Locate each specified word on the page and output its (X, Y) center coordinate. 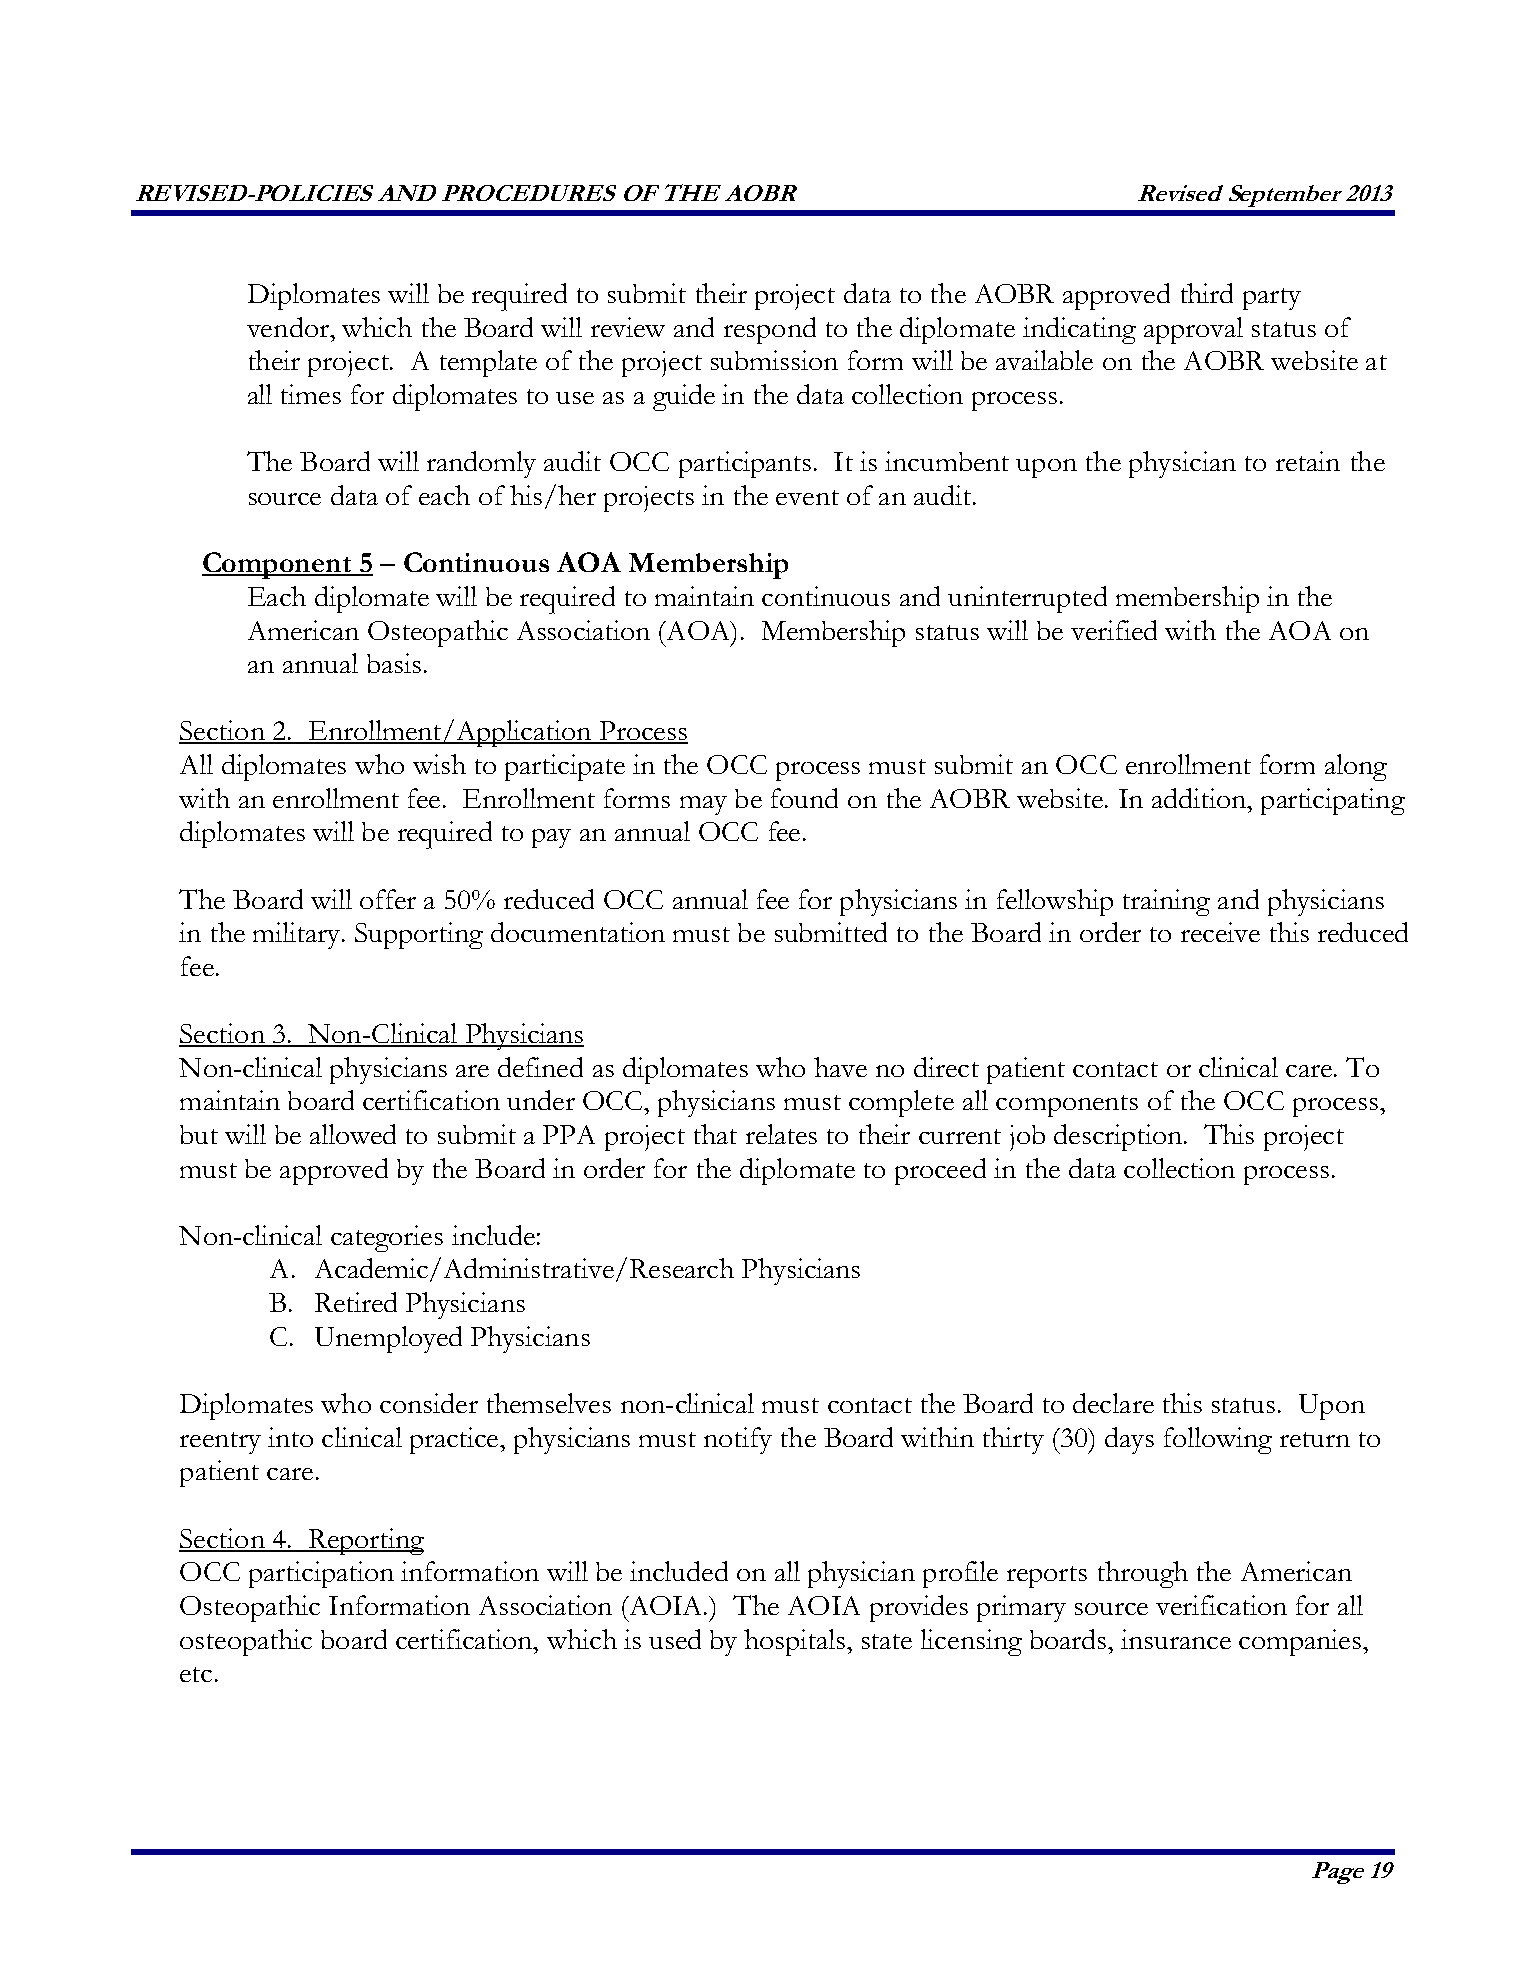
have (840, 1067)
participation (321, 1574)
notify (738, 1440)
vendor (289, 327)
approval (1193, 330)
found (804, 798)
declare (1113, 1403)
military (298, 935)
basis (394, 663)
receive (1220, 932)
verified (1114, 630)
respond (770, 330)
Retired (356, 1302)
